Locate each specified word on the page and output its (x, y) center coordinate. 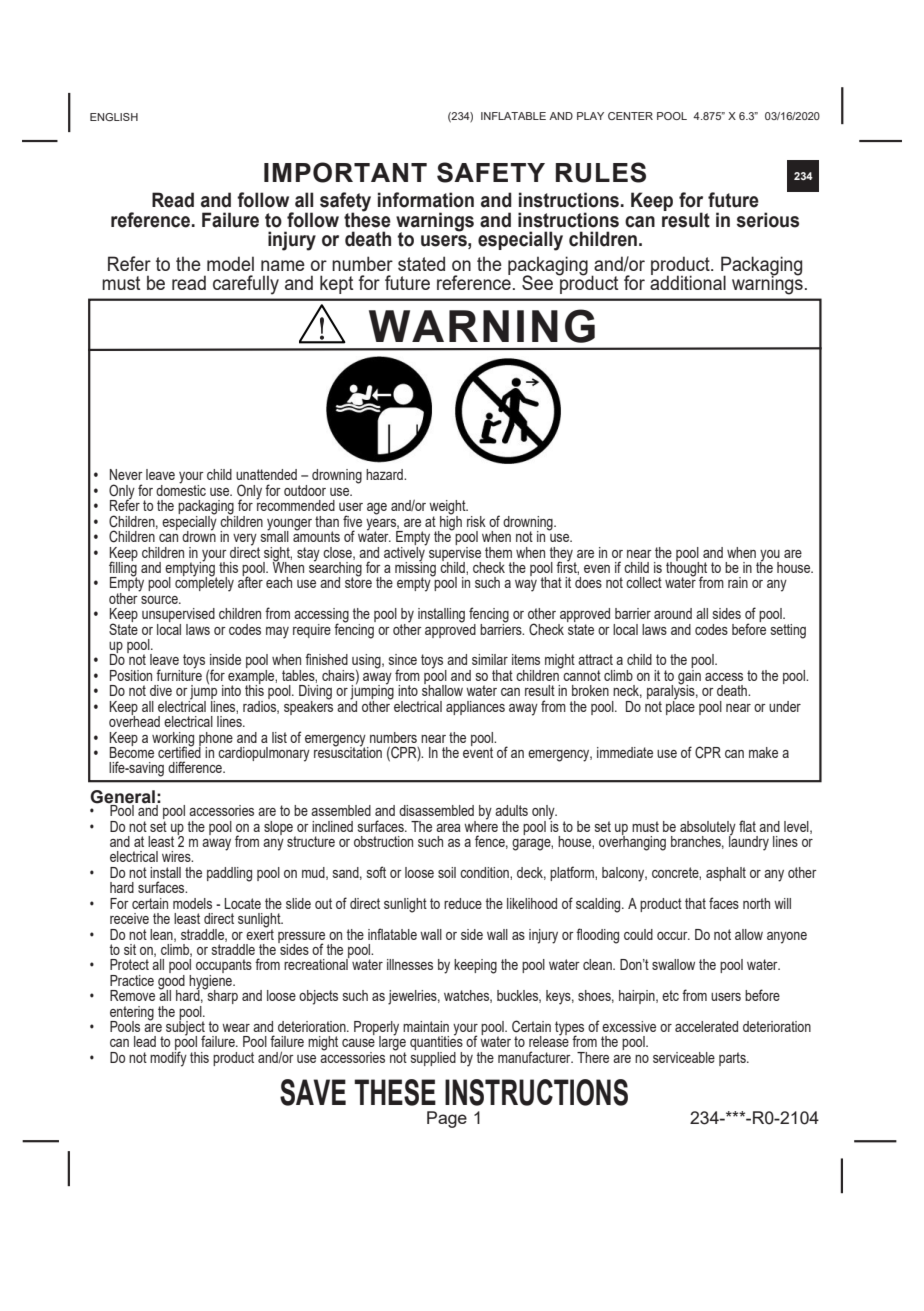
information (426, 200)
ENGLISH (114, 117)
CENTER (630, 116)
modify (168, 1058)
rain (738, 582)
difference (196, 767)
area (448, 828)
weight (448, 508)
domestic (181, 489)
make (763, 752)
